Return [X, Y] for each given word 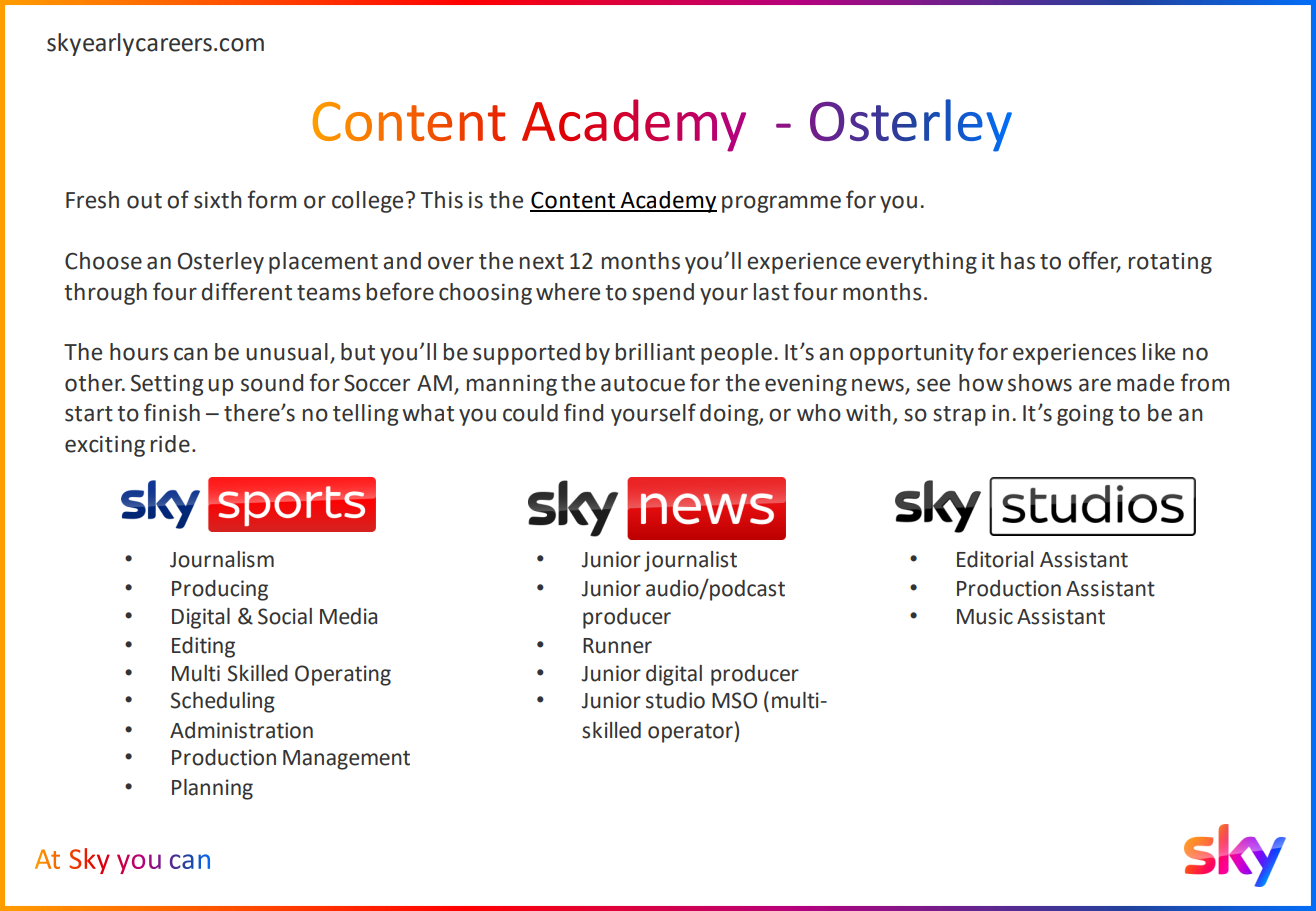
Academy [667, 202]
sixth [218, 200]
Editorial [995, 559]
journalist [690, 561]
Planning [212, 789]
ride [170, 444]
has [1018, 261]
